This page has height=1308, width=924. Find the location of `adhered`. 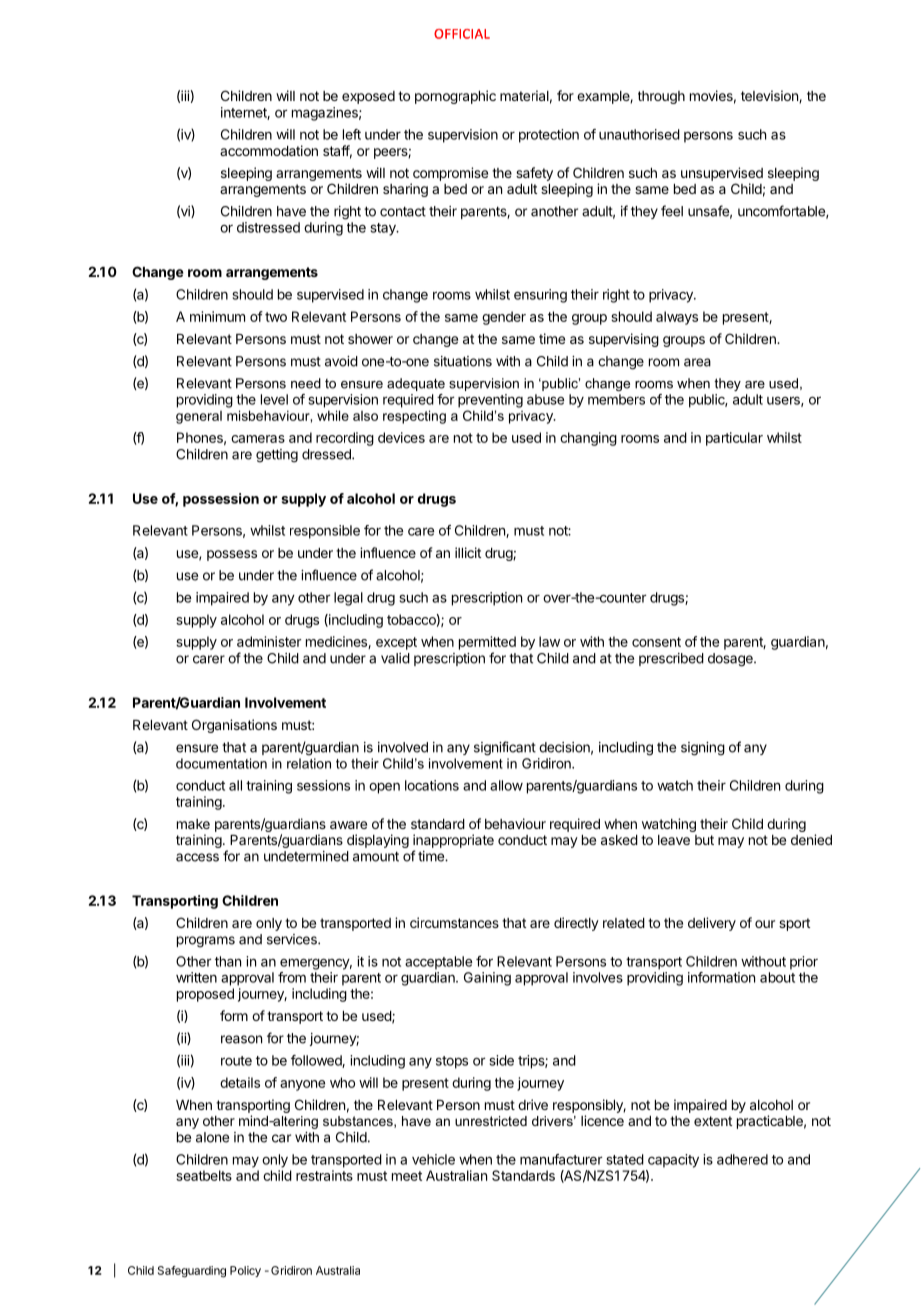

adhered is located at coordinates (742, 1159).
